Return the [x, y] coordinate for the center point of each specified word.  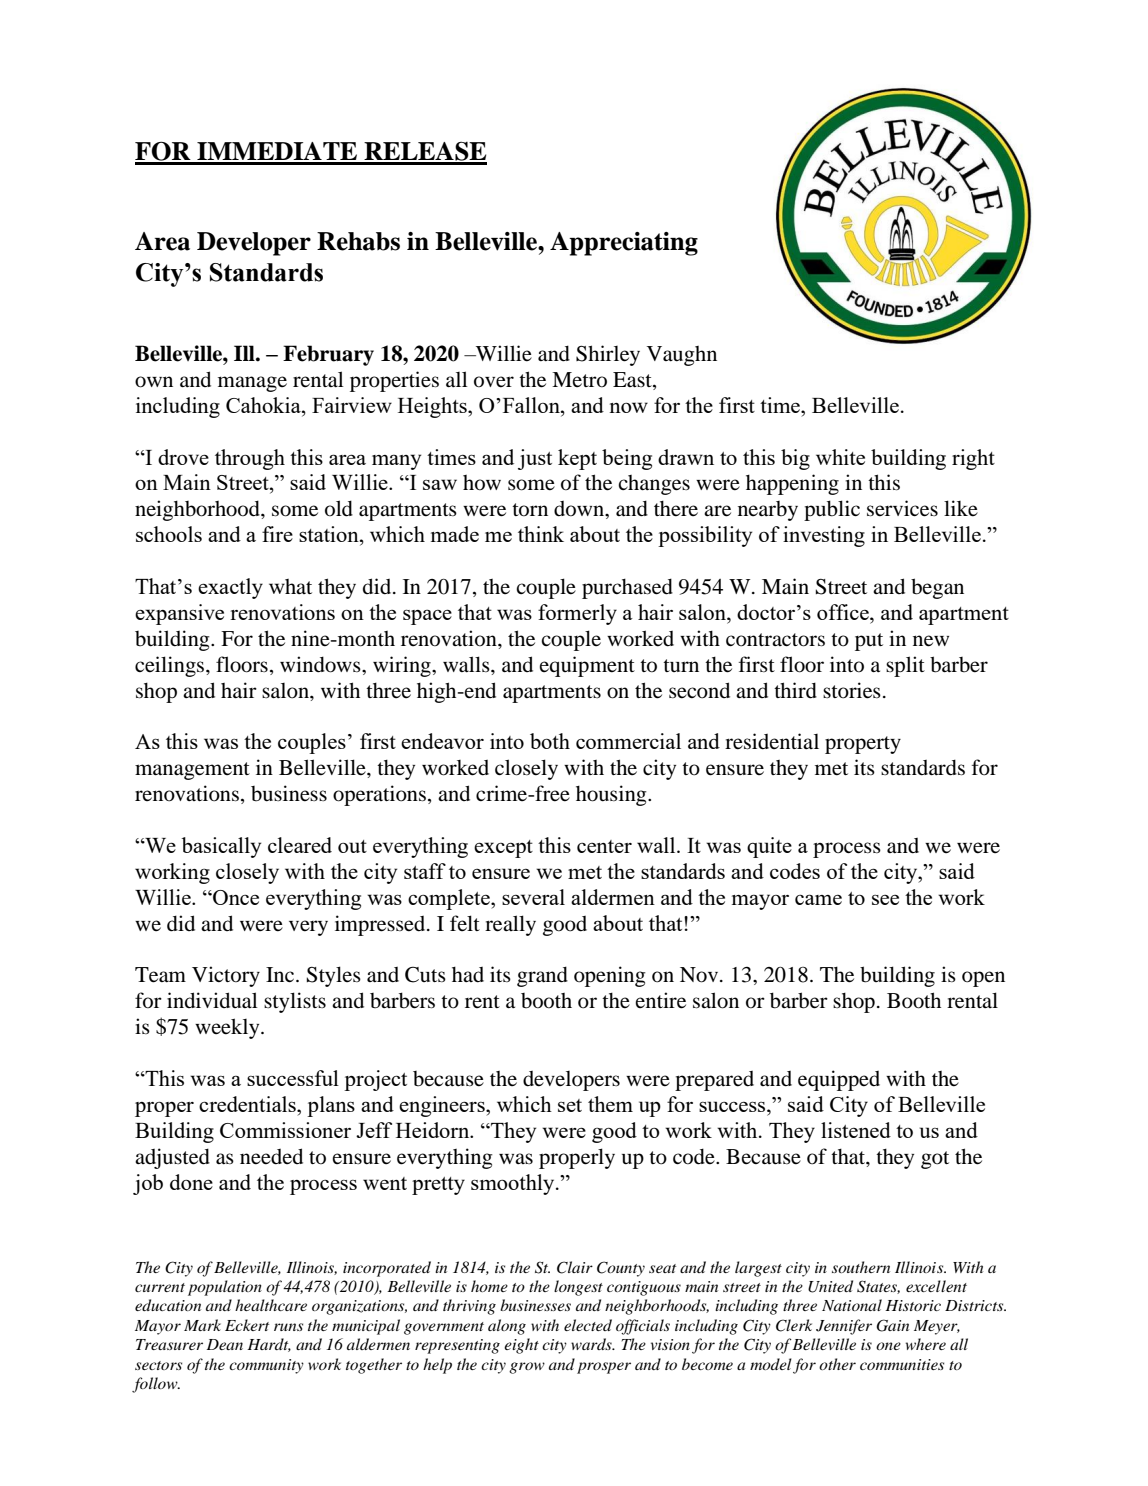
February [328, 355]
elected [588, 1325]
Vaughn [682, 356]
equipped [839, 1080]
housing [612, 795]
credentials [248, 1104]
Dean [225, 1344]
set [570, 1105]
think [541, 534]
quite [769, 847]
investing [824, 536]
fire [277, 534]
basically [221, 847]
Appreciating [624, 244]
